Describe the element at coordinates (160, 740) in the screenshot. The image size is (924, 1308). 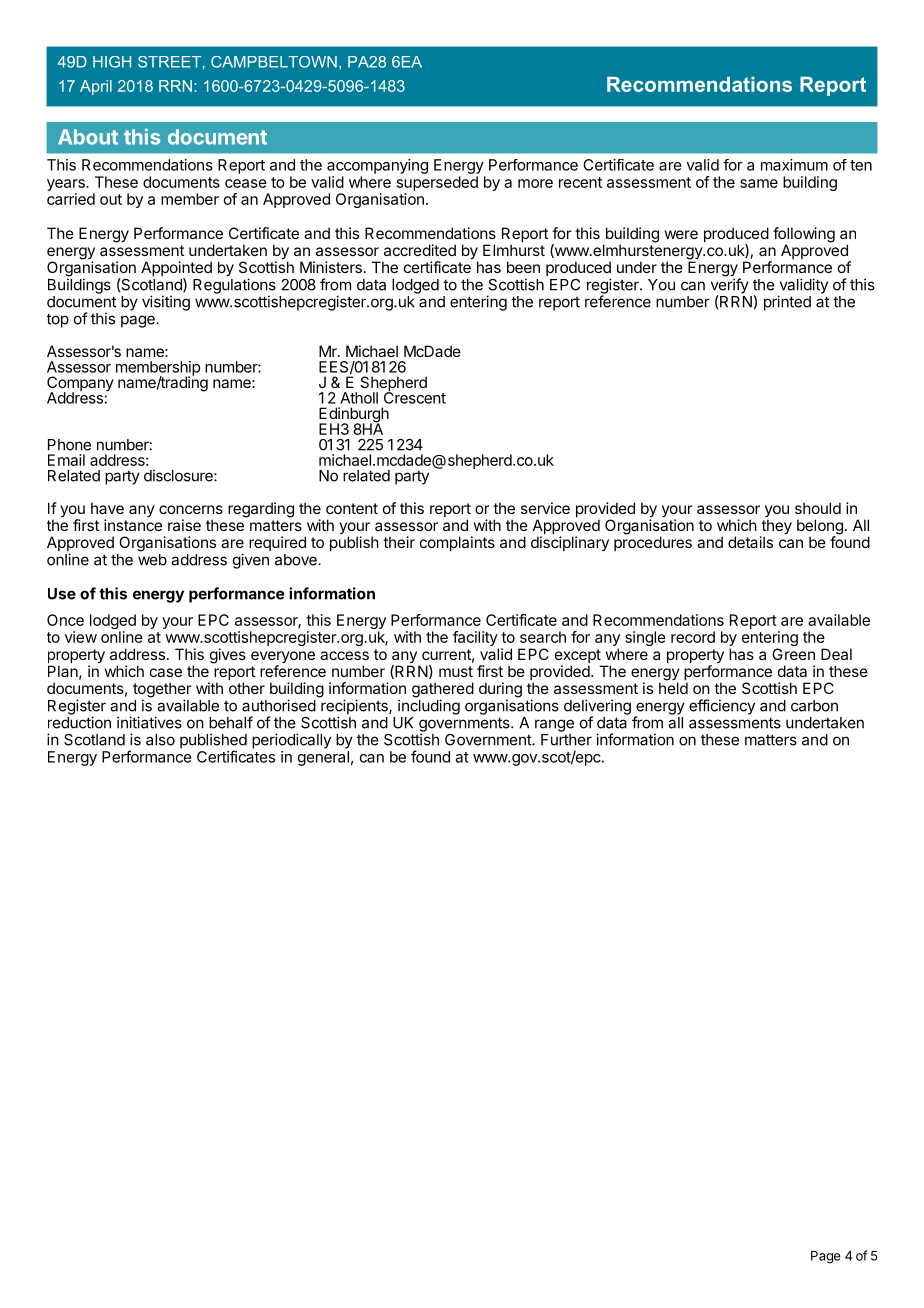
I see `also` at that location.
